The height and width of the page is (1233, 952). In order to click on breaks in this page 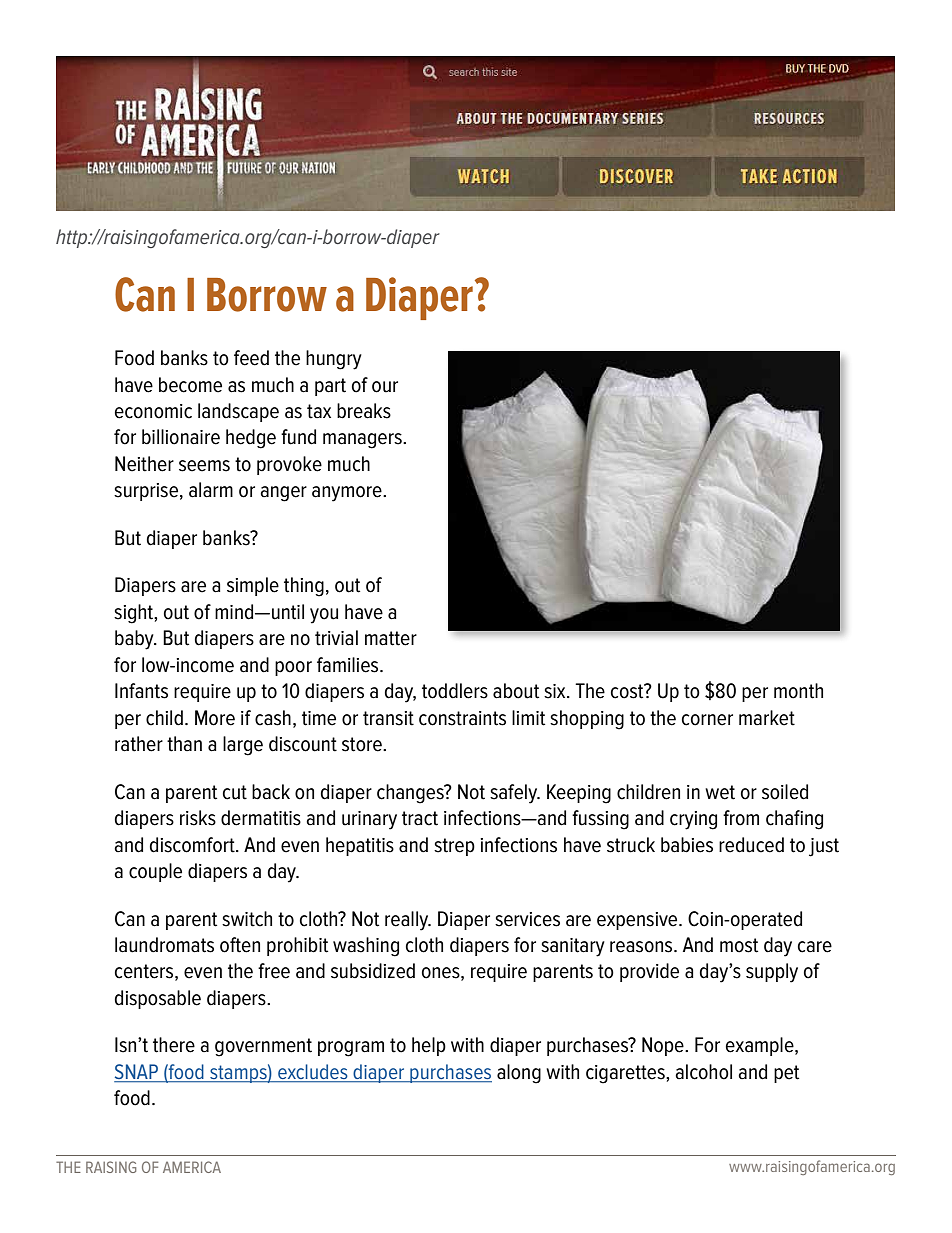, I will do `click(364, 411)`.
